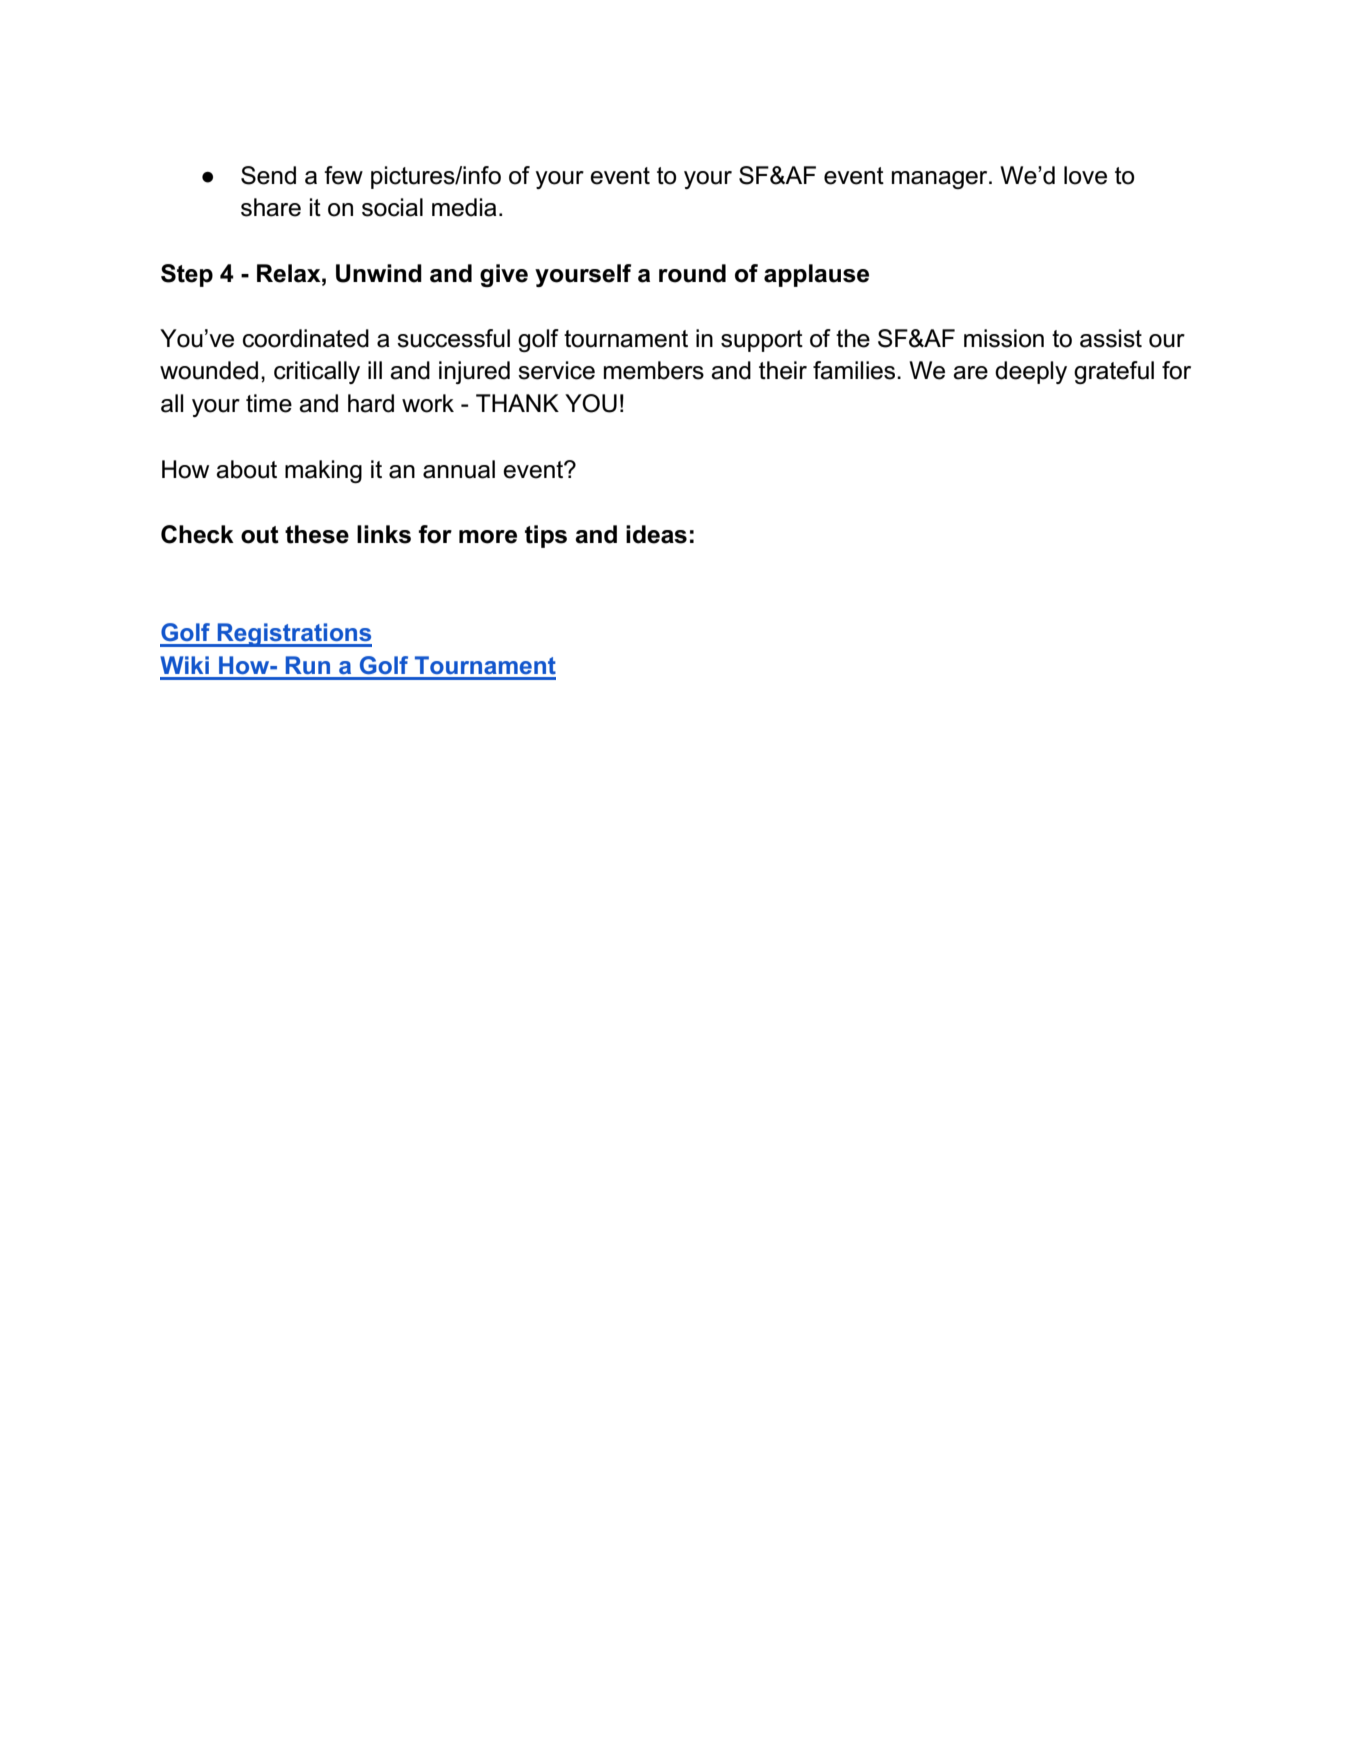 The width and height of the image is (1361, 1761). What do you see at coordinates (517, 403) in the image?
I see `THANK` at bounding box center [517, 403].
